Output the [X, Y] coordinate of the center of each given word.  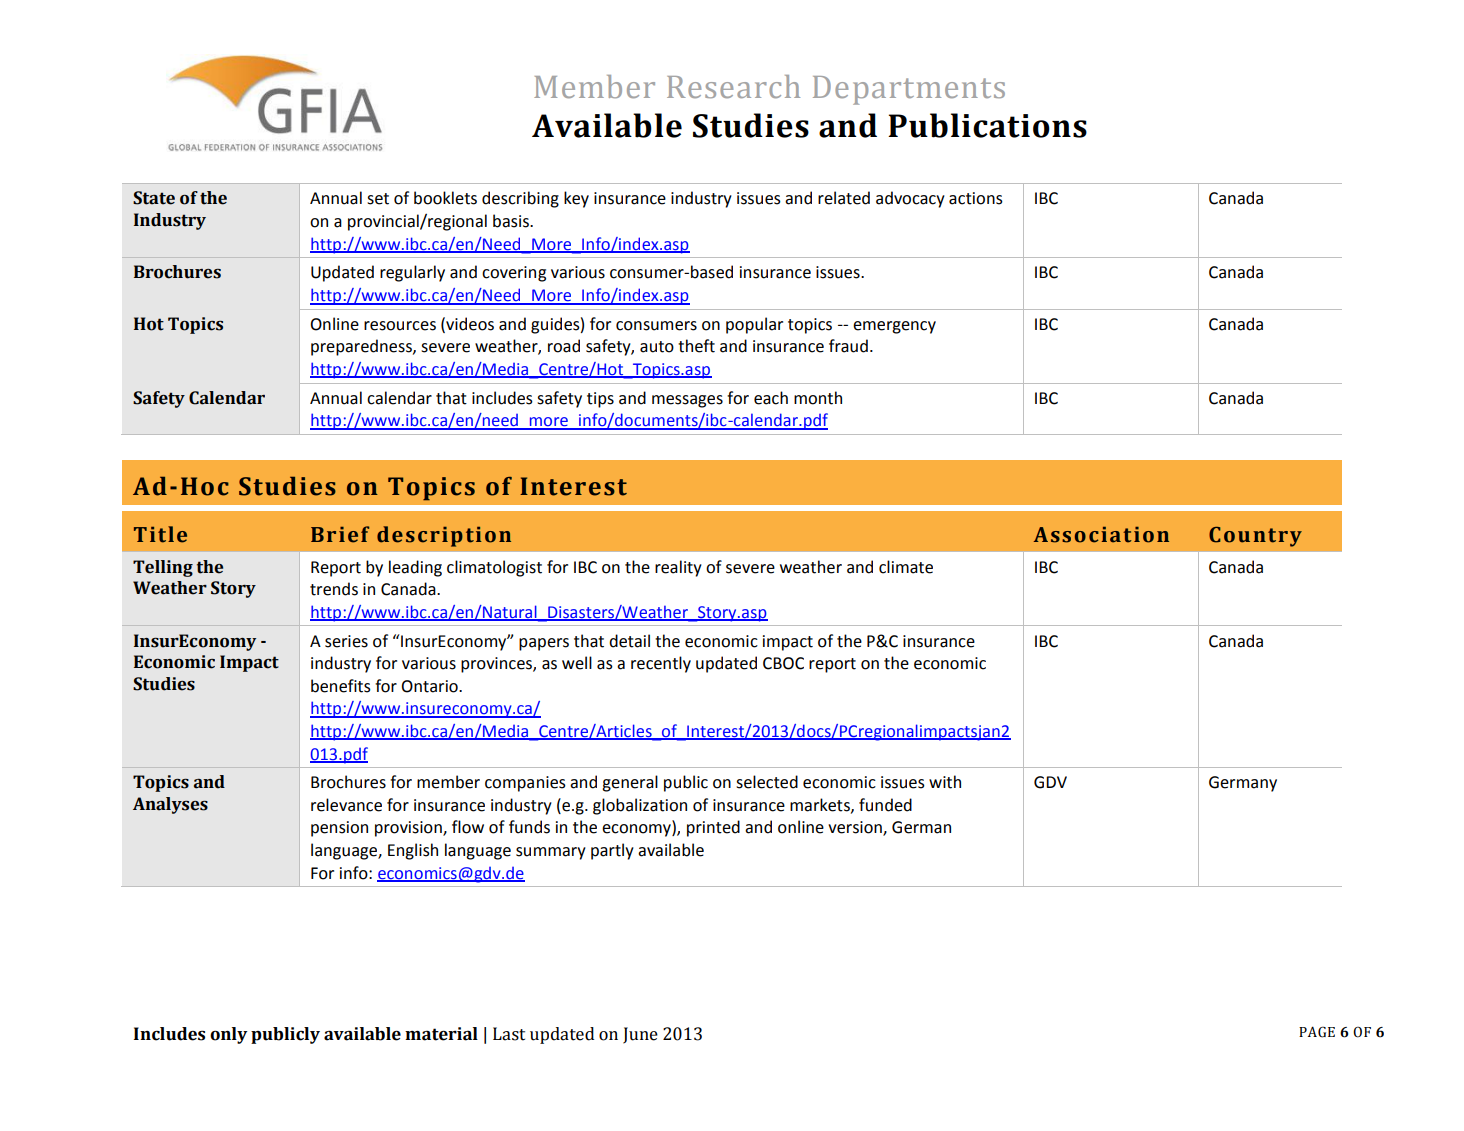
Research [733, 86]
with [945, 782]
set [378, 199]
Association [1101, 535]
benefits [341, 686]
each [771, 398]
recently [661, 664]
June [640, 1035]
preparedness [362, 347]
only [228, 1035]
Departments [909, 90]
